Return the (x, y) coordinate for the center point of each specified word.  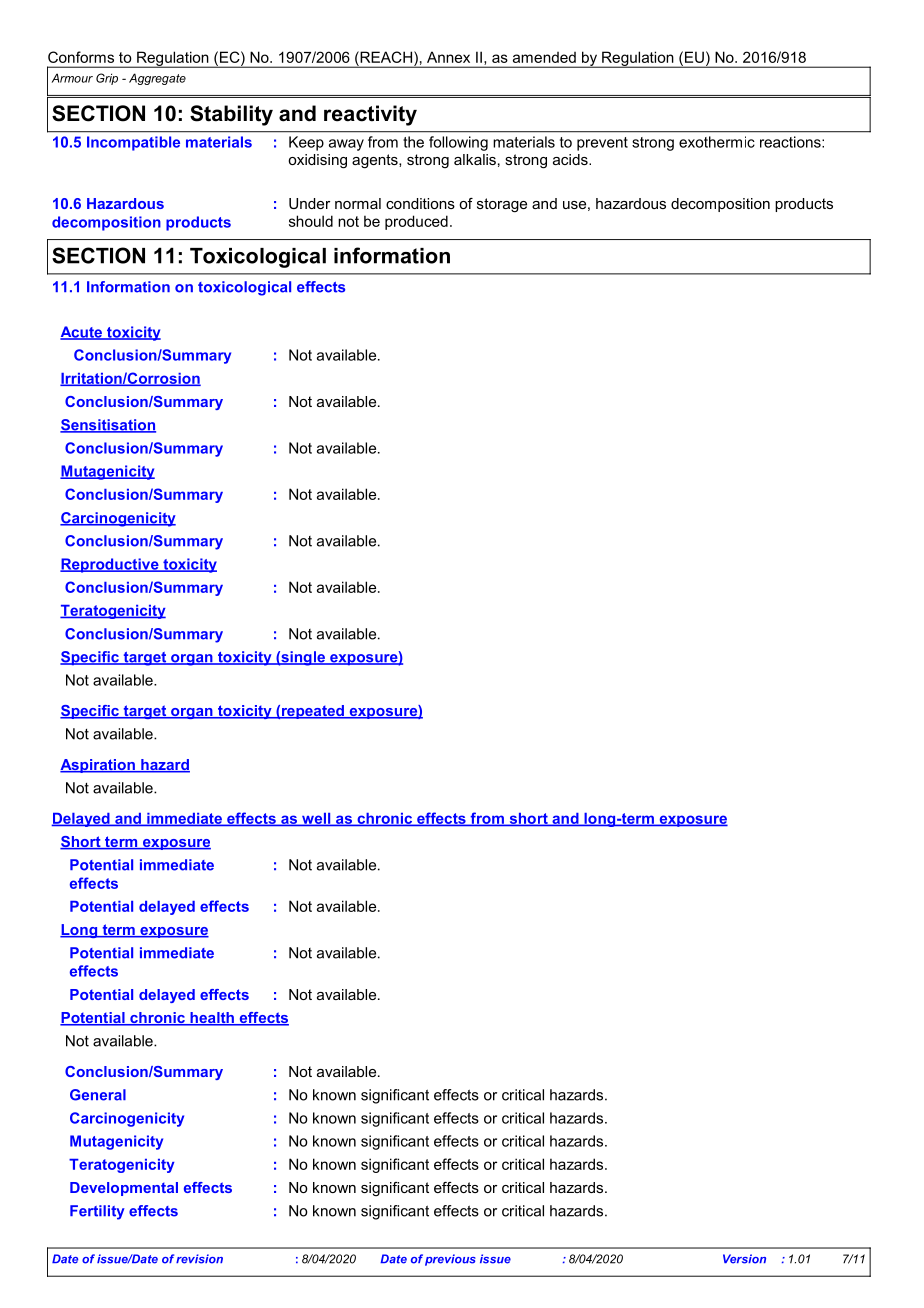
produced (416, 222)
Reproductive (110, 565)
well (316, 819)
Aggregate (157, 79)
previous (450, 1260)
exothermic (717, 142)
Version (744, 1259)
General (98, 1095)
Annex (448, 57)
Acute (82, 333)
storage (502, 205)
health (212, 1019)
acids (571, 159)
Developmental (124, 1189)
